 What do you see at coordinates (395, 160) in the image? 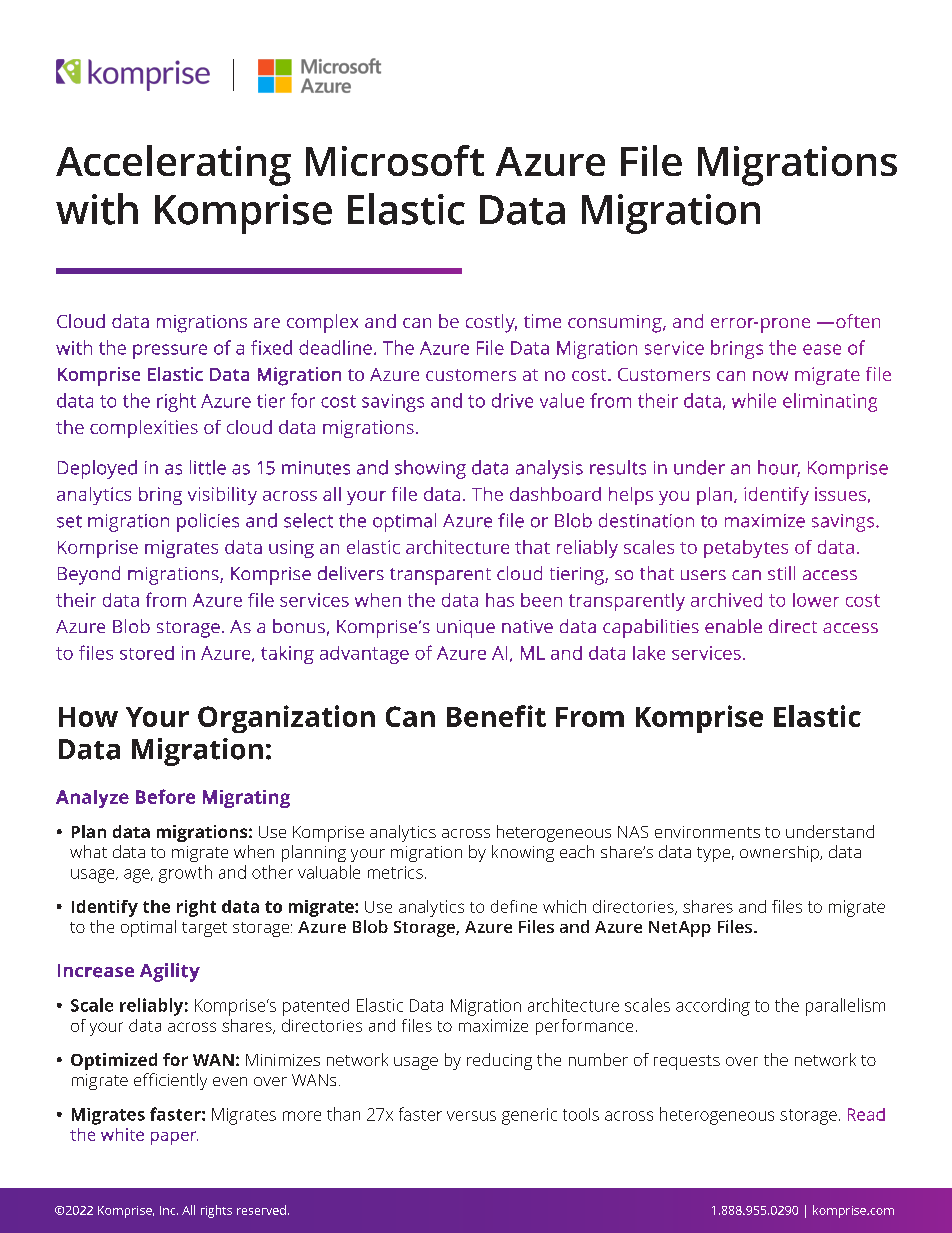
I see `Microsoft` at bounding box center [395, 160].
